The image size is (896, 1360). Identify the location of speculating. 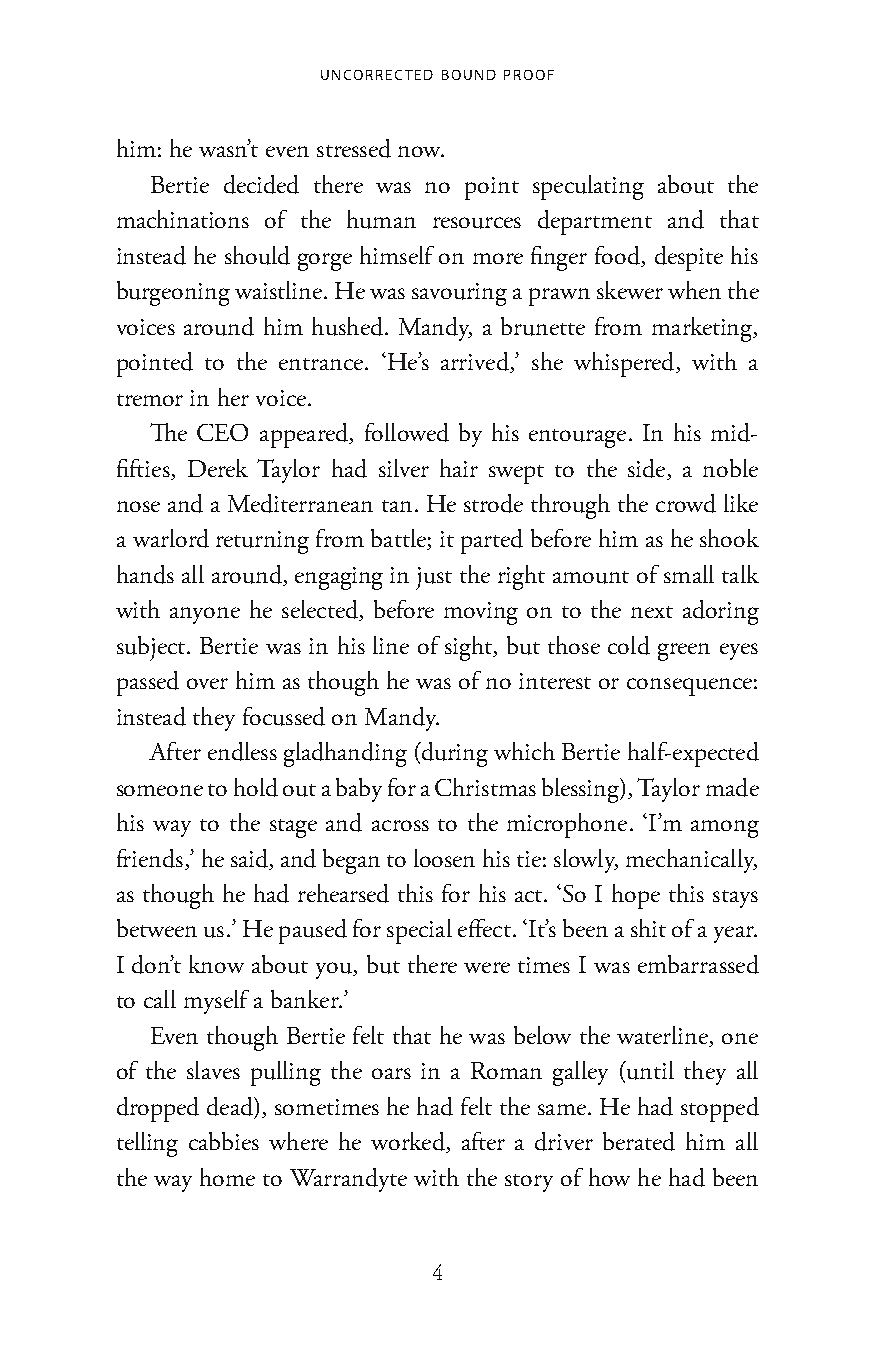
(588, 187).
